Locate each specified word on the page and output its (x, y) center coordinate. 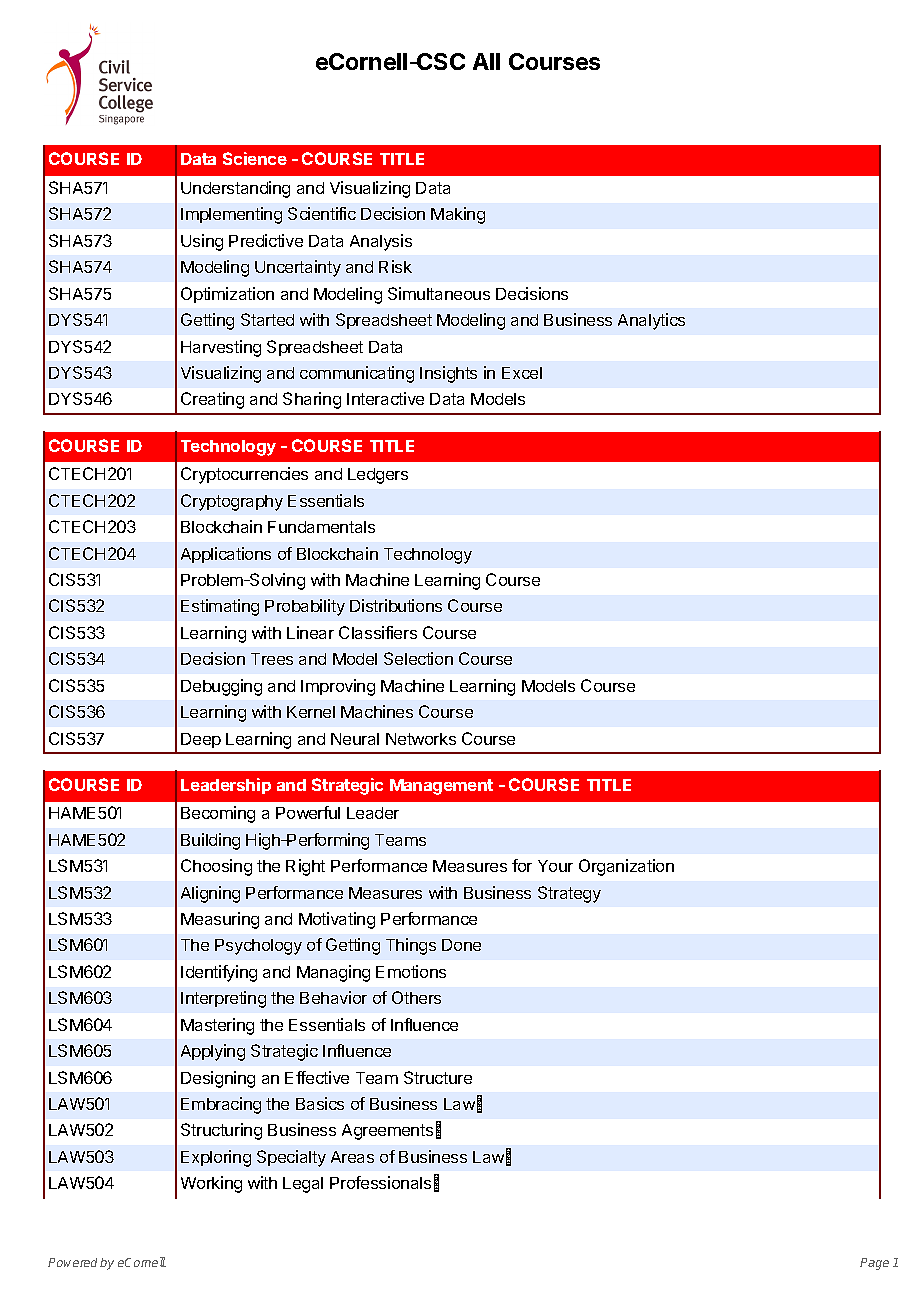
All (486, 61)
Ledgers (378, 476)
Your (555, 866)
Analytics (651, 321)
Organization (626, 867)
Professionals (380, 1182)
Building (210, 841)
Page (874, 1264)
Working (211, 1184)
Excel (522, 373)
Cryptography (232, 502)
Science (255, 158)
